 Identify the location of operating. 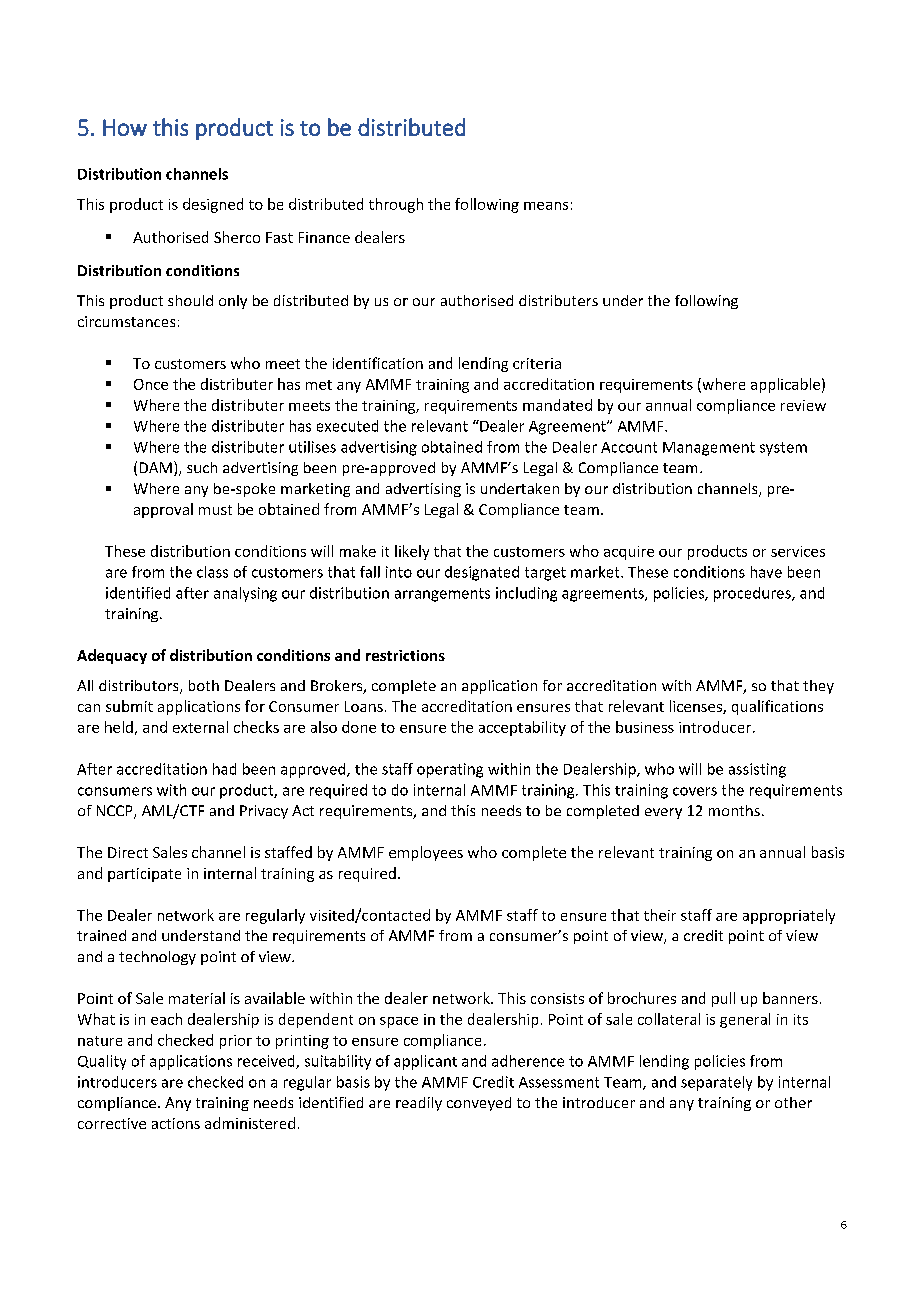
(450, 770).
